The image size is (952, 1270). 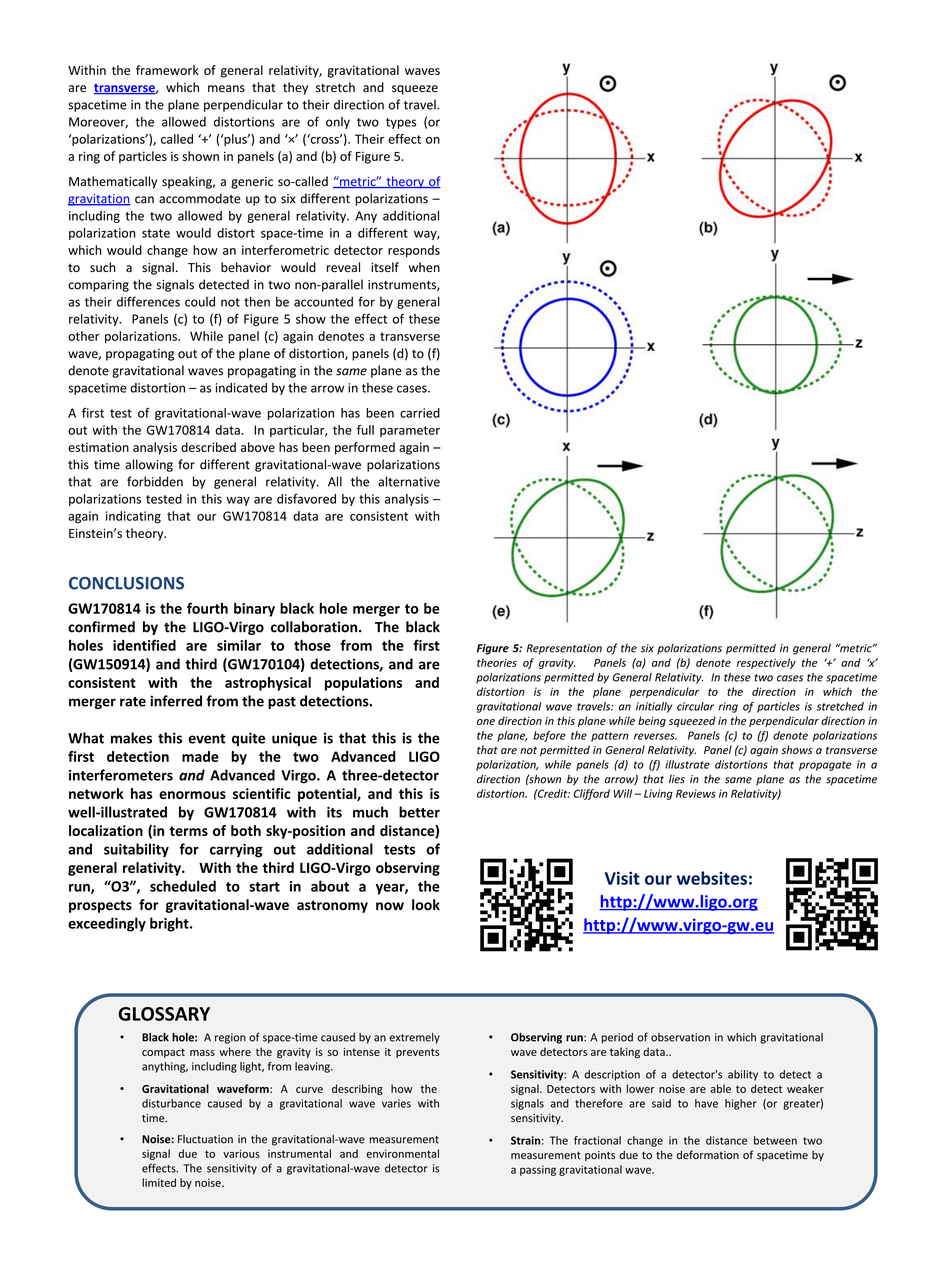 I want to click on respectively, so click(x=766, y=663).
